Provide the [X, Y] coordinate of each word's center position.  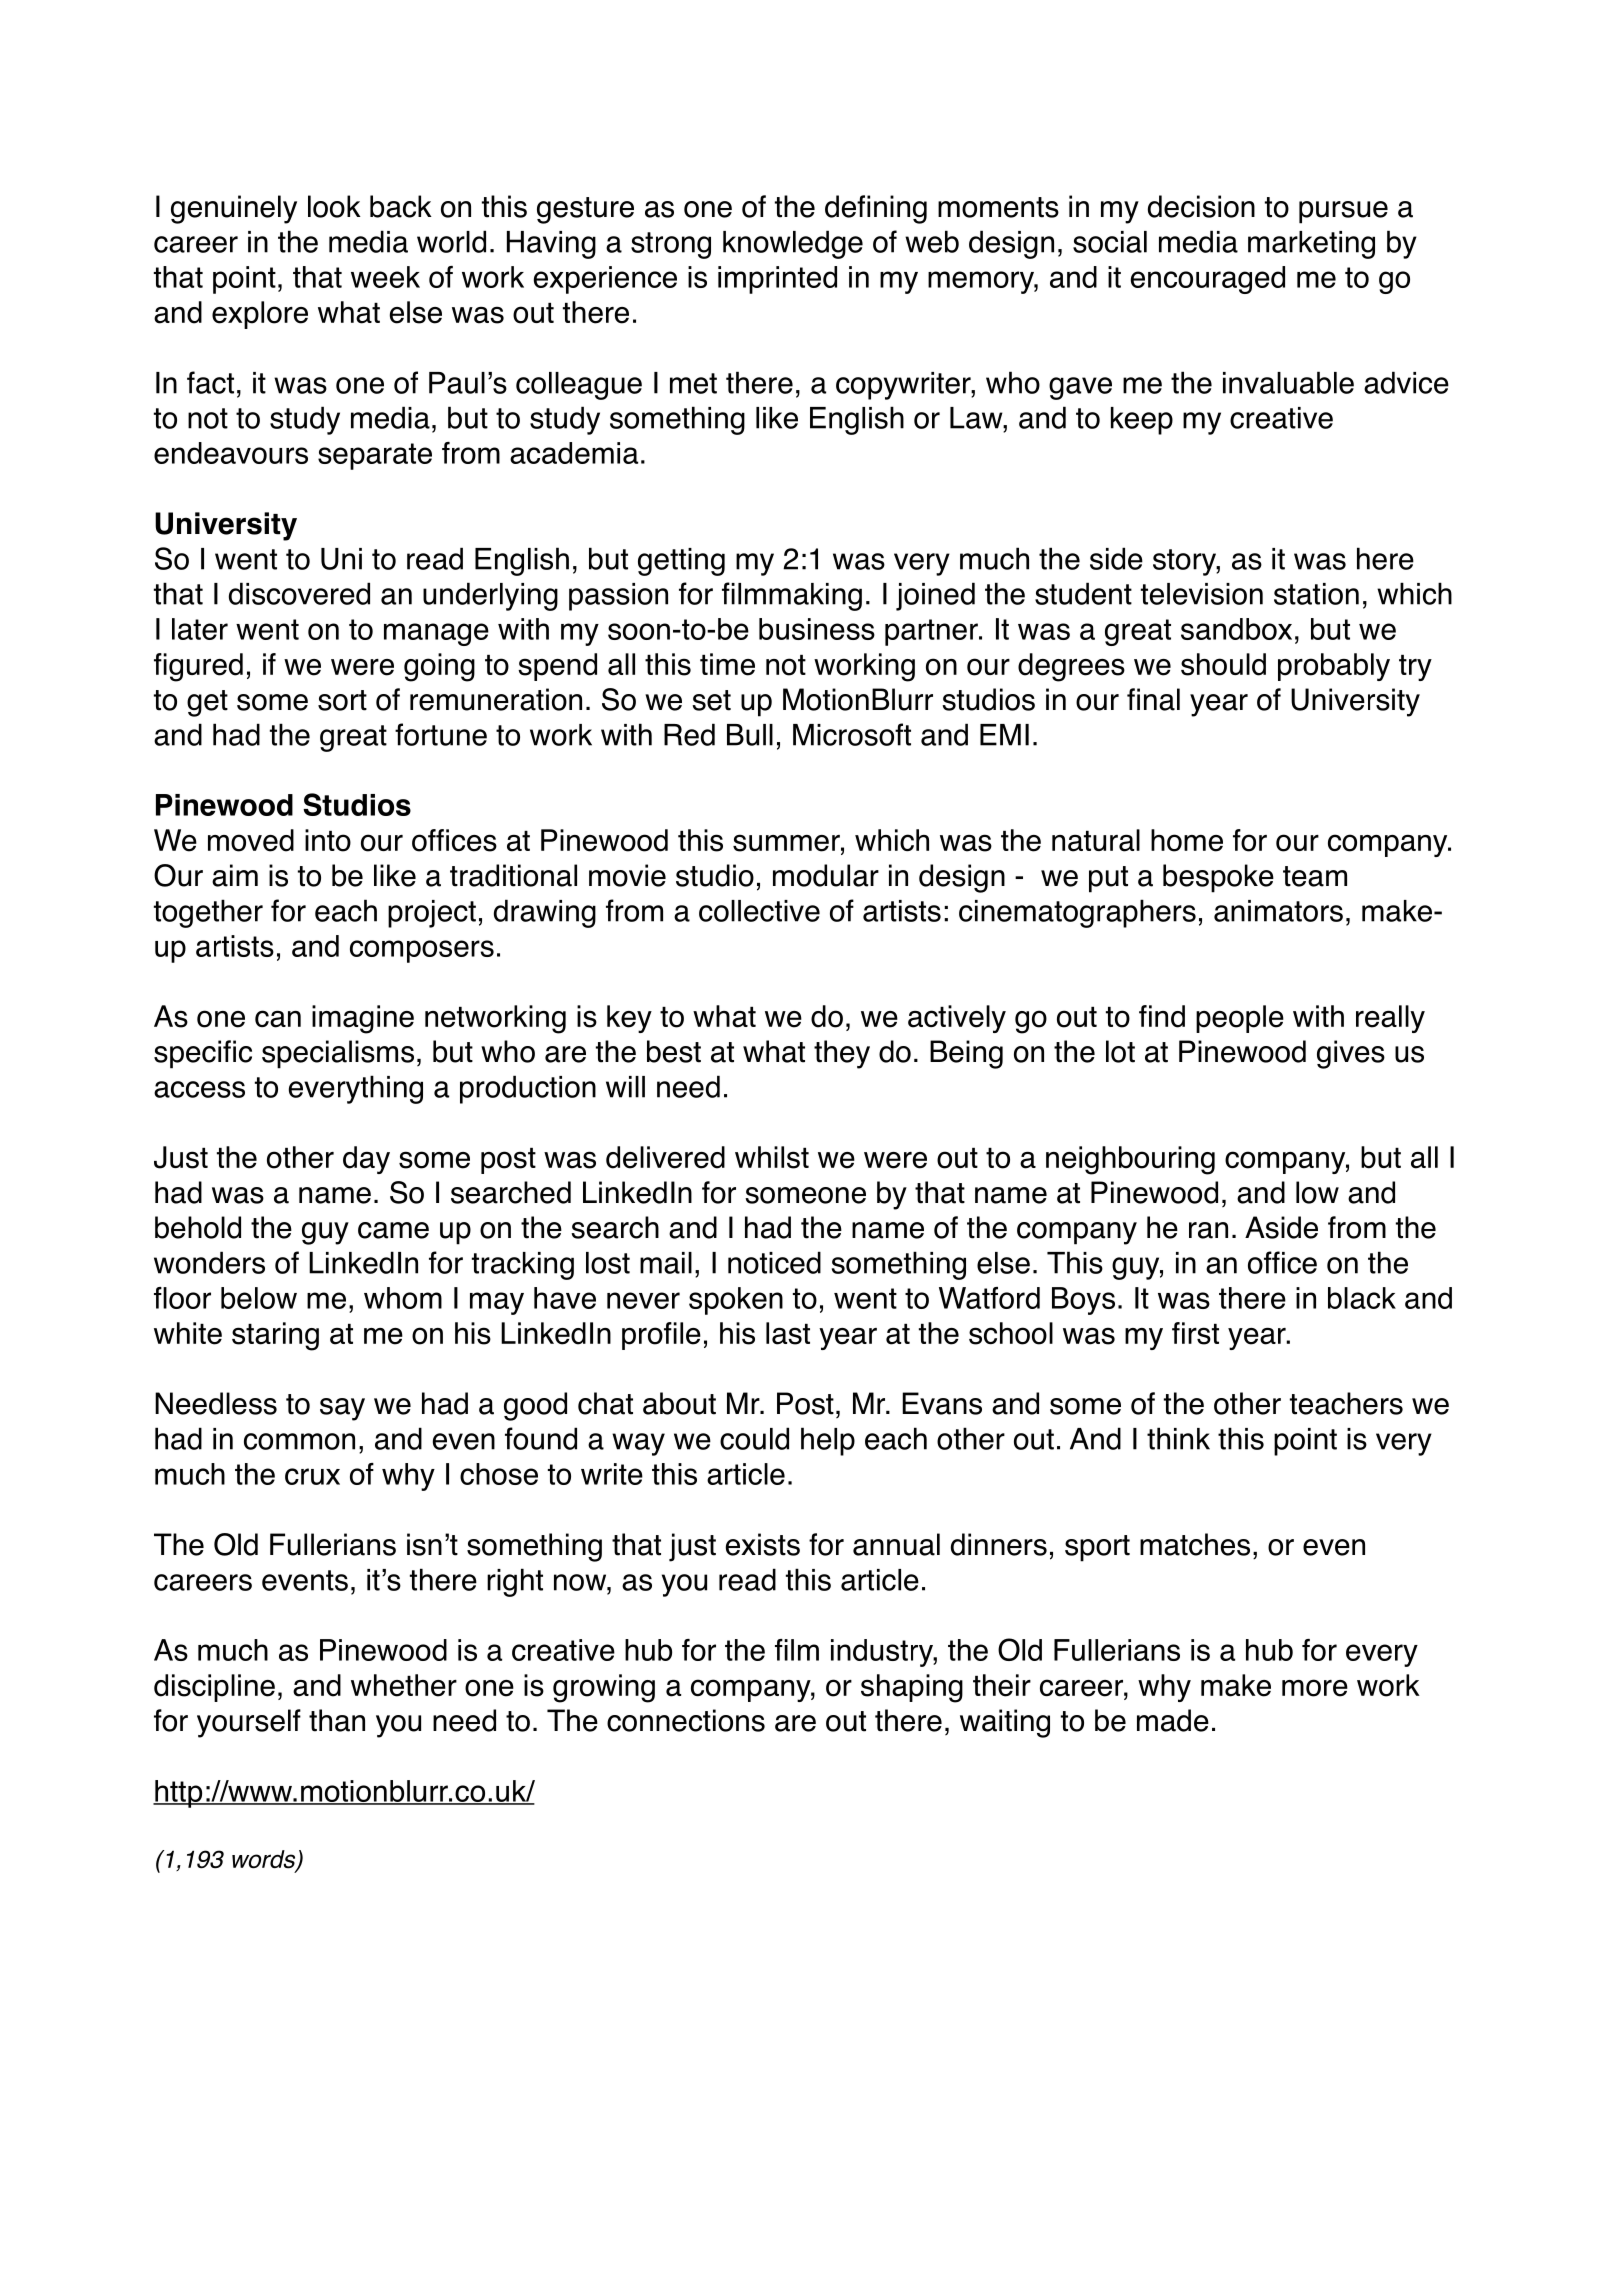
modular [826, 875]
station [1316, 594]
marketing [1311, 245]
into [328, 840]
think [1178, 1438]
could [754, 1438]
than [337, 1720]
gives [1351, 1054]
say [342, 1409]
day [366, 1160]
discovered [299, 593]
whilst [772, 1157]
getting [681, 562]
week [385, 277]
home [1187, 840]
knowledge [793, 244]
